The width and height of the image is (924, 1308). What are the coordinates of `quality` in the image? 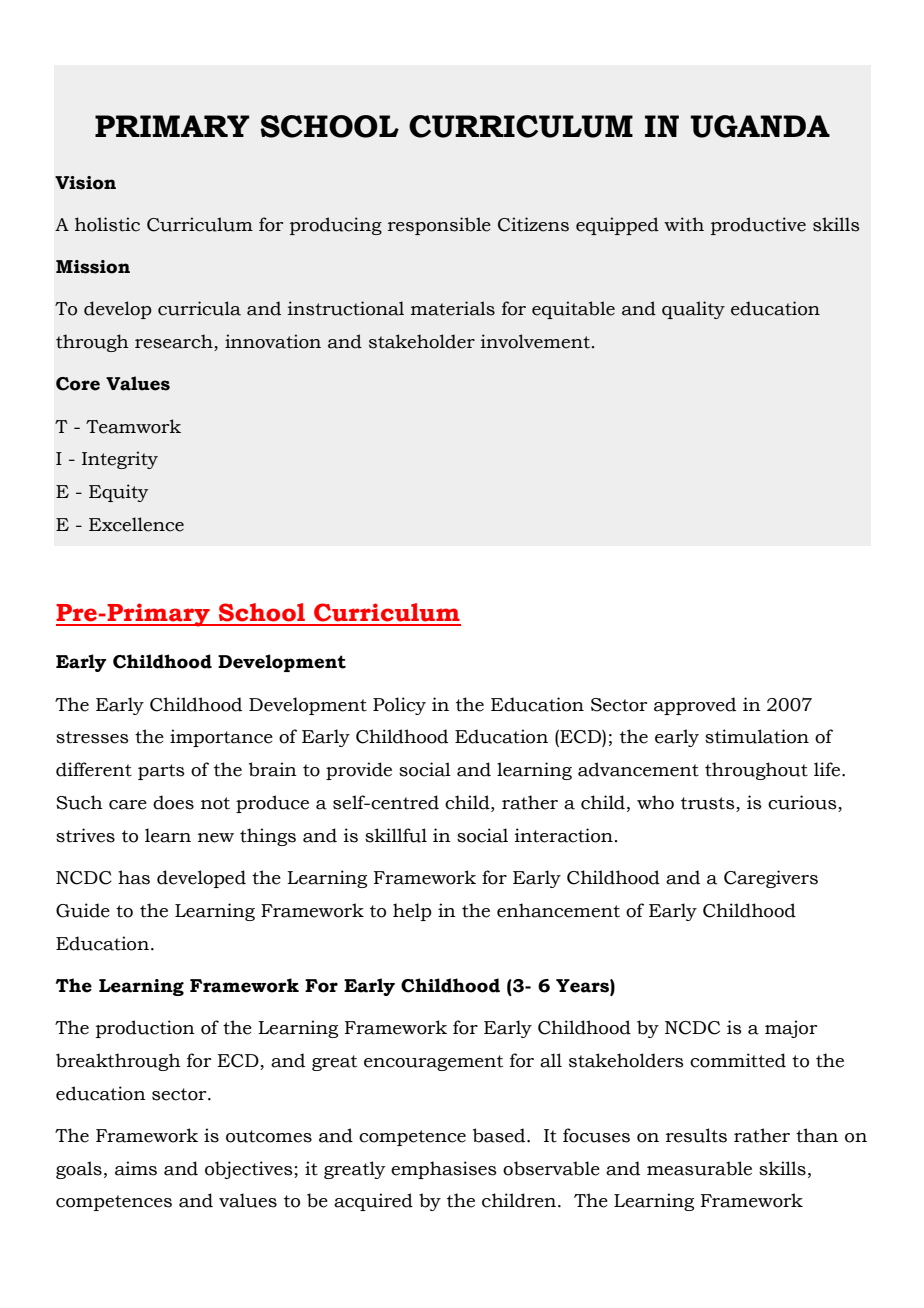 It's located at (693, 310).
